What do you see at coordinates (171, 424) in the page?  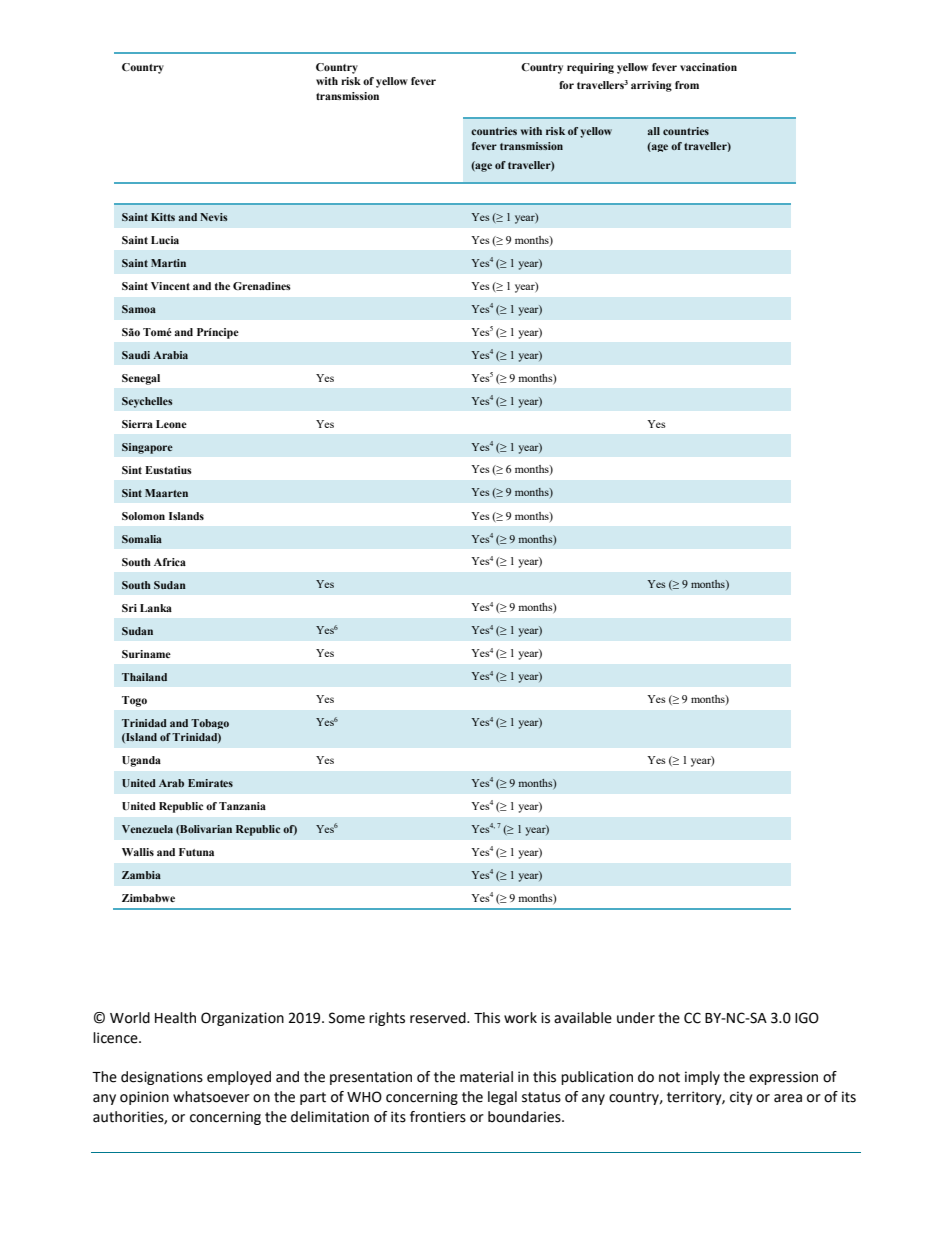 I see `Leone` at bounding box center [171, 424].
